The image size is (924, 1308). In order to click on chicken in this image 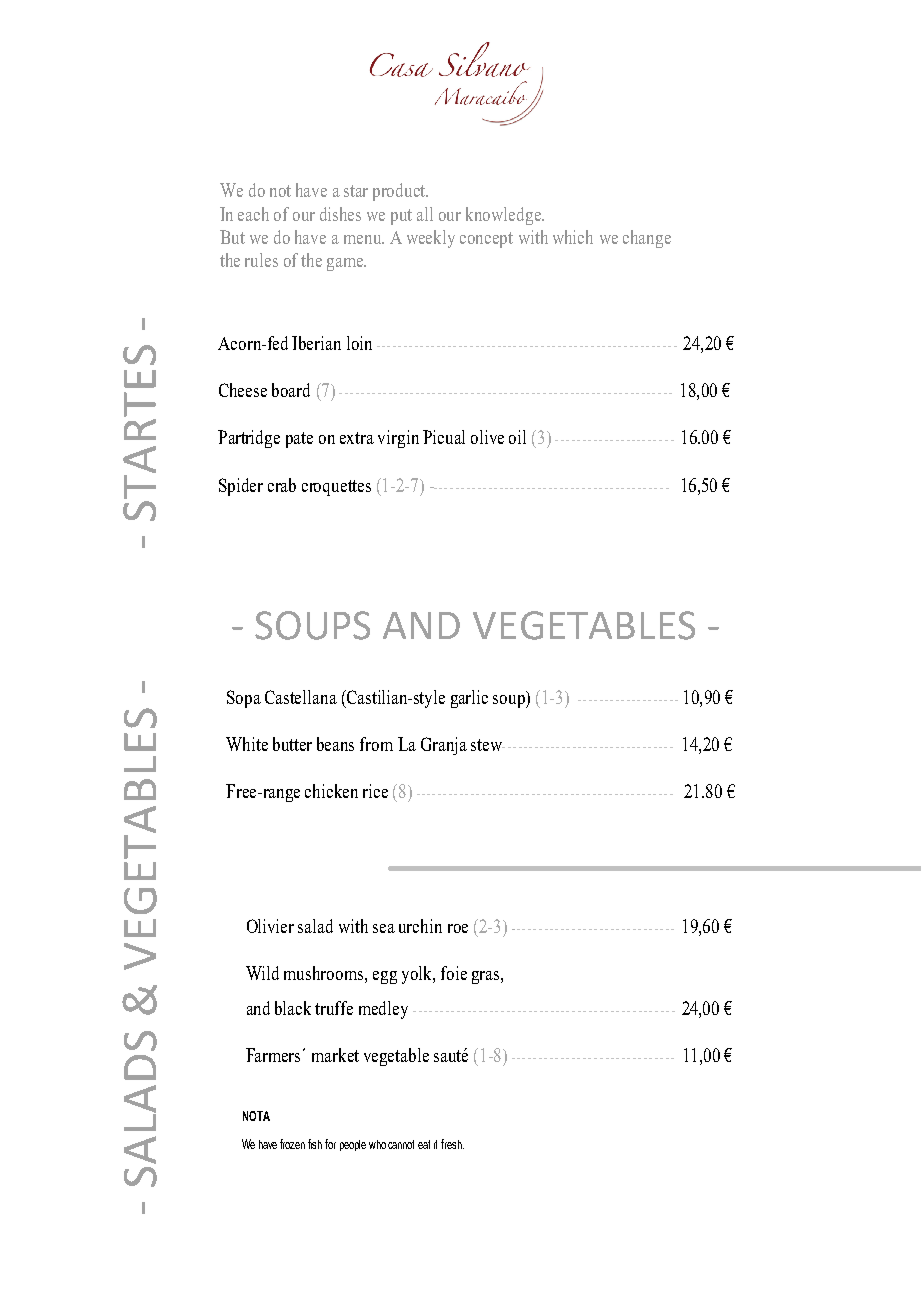, I will do `click(331, 791)`.
